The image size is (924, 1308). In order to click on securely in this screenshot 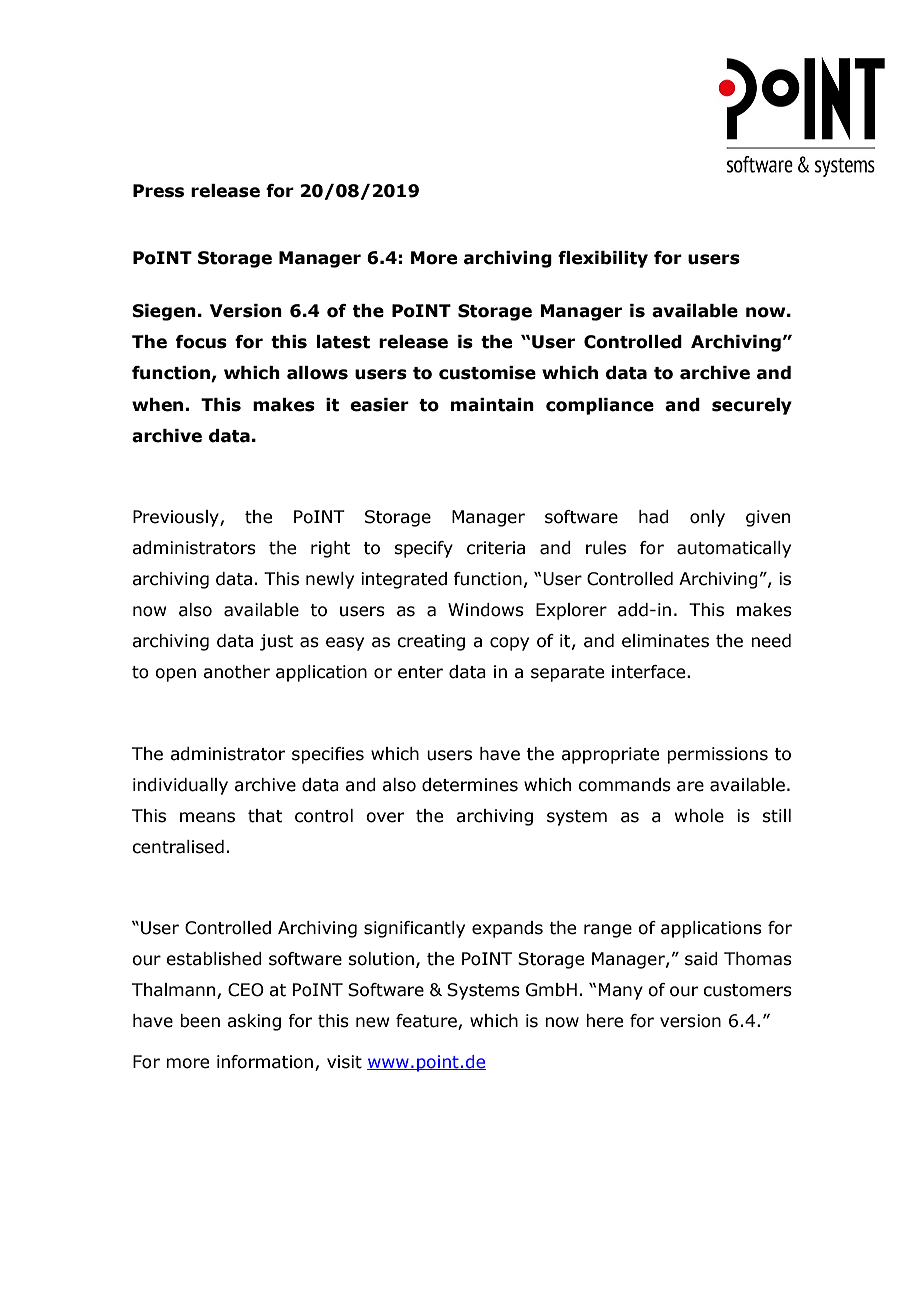, I will do `click(752, 406)`.
